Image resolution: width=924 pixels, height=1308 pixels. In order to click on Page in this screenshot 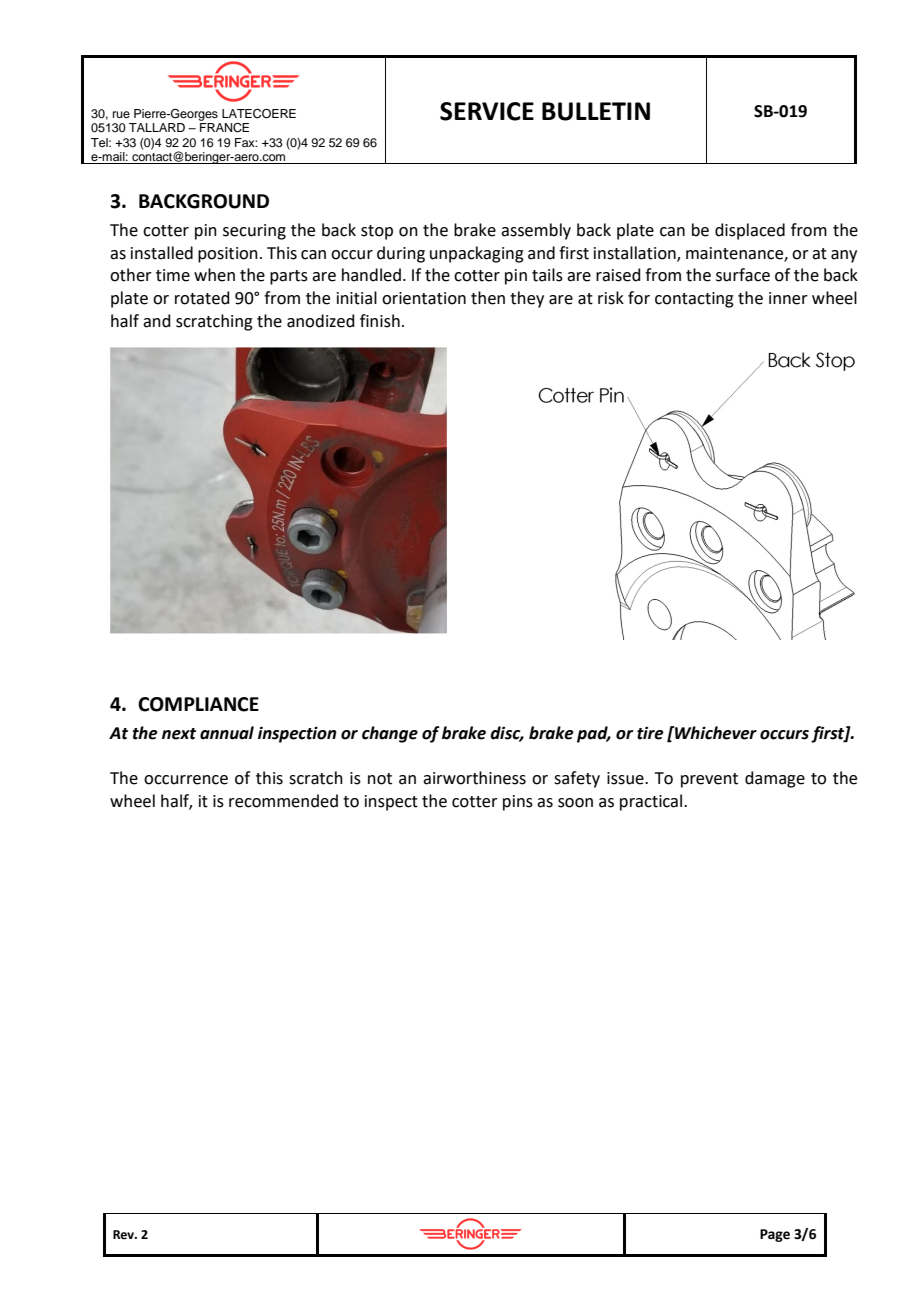, I will do `click(775, 1235)`.
